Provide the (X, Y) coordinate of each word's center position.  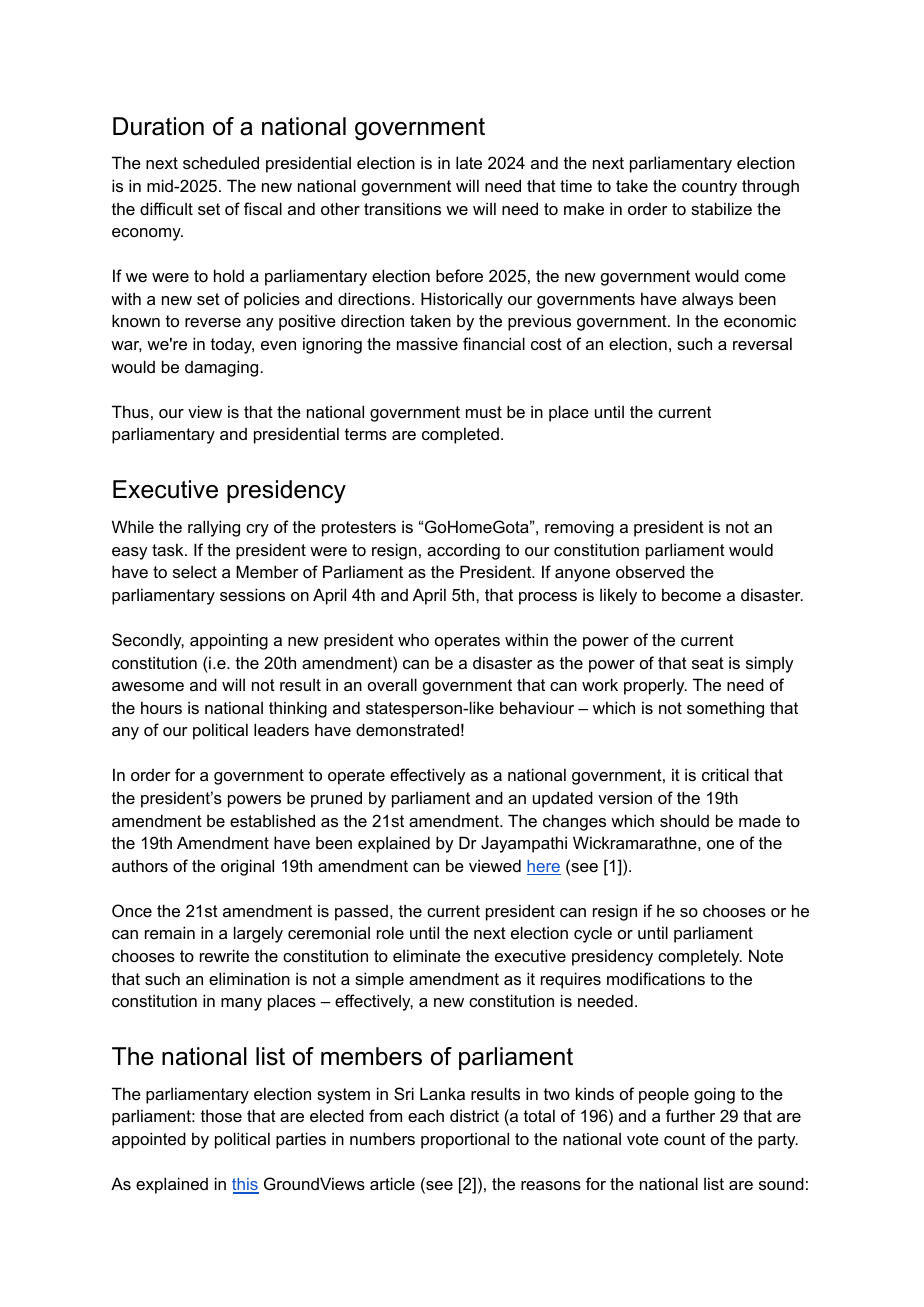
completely (700, 957)
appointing (229, 641)
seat (708, 663)
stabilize (721, 208)
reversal (762, 343)
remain (170, 932)
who (413, 639)
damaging (223, 368)
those (221, 1115)
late (469, 162)
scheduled (221, 162)
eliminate (427, 955)
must (484, 412)
